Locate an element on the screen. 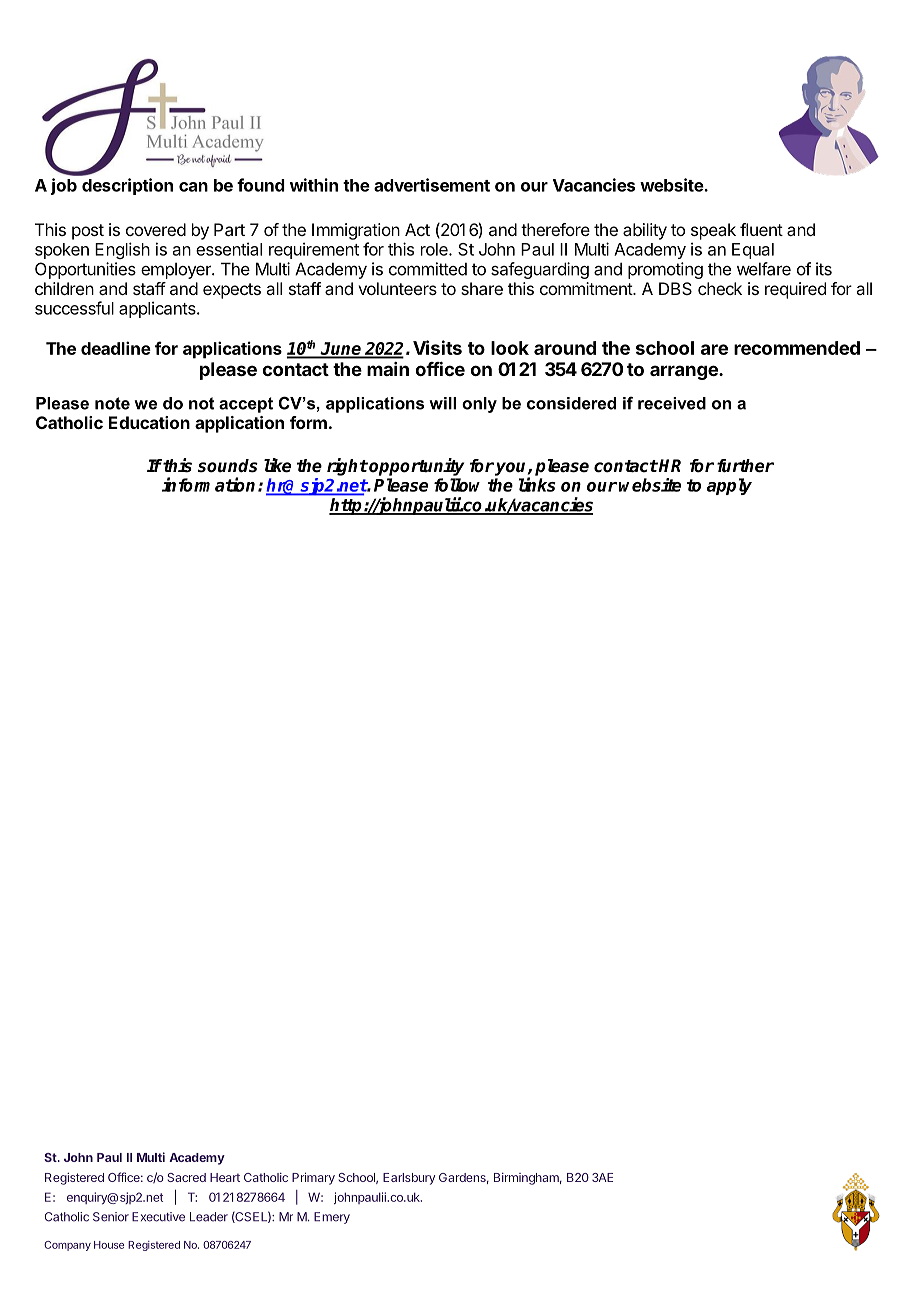  follow is located at coordinates (457, 485).
